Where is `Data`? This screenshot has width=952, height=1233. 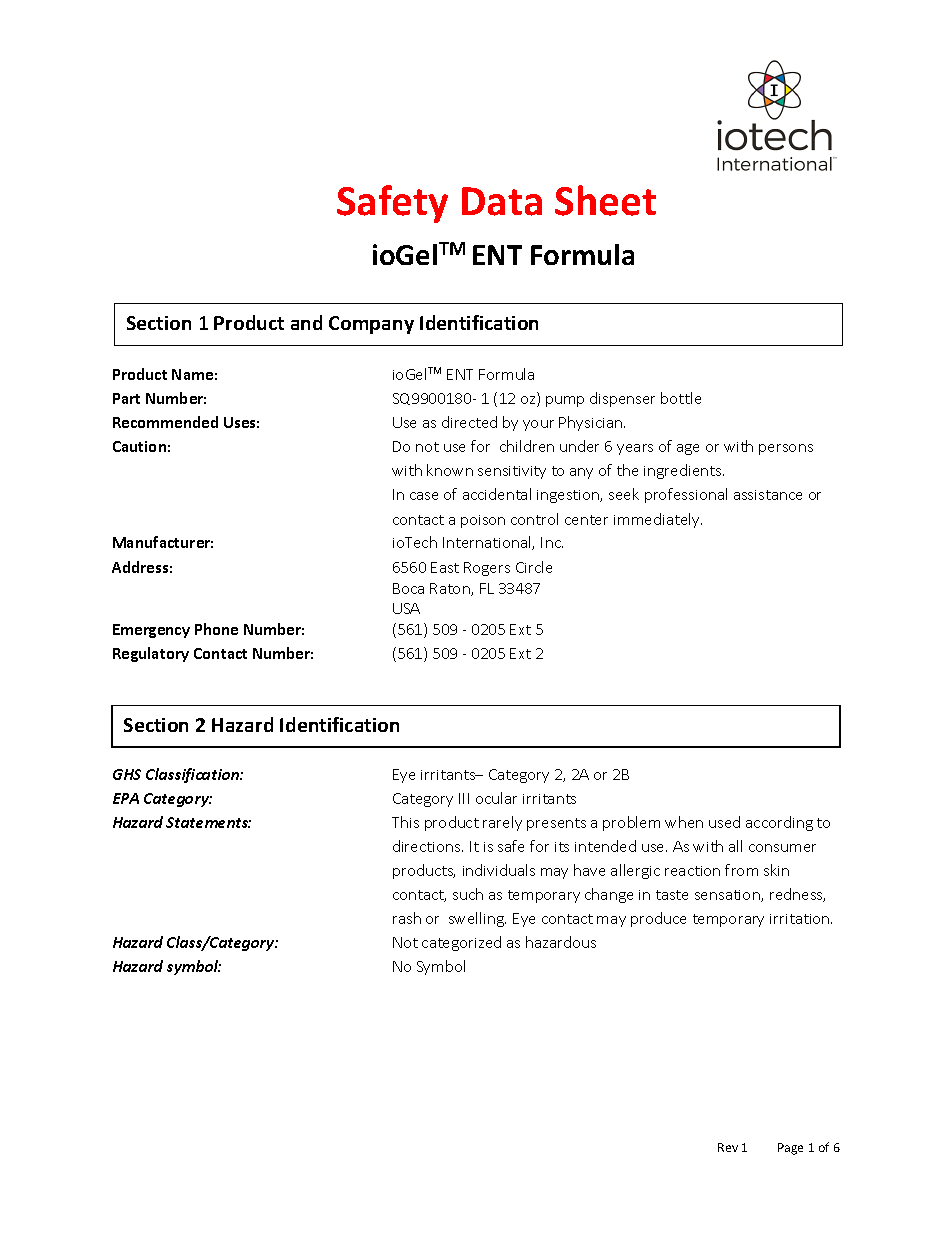 Data is located at coordinates (502, 201).
